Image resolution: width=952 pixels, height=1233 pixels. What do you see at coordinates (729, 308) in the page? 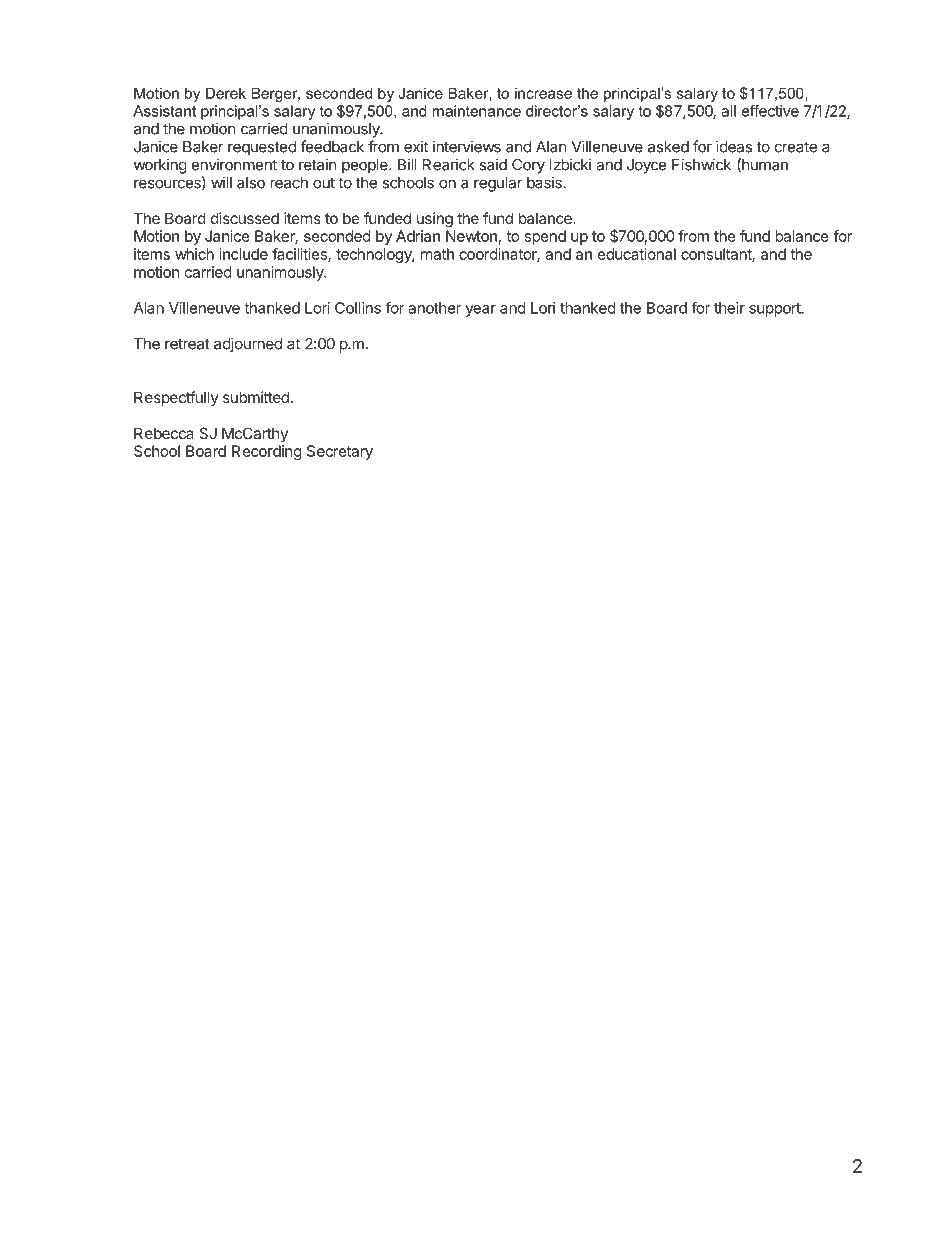
I see `their` at bounding box center [729, 308].
